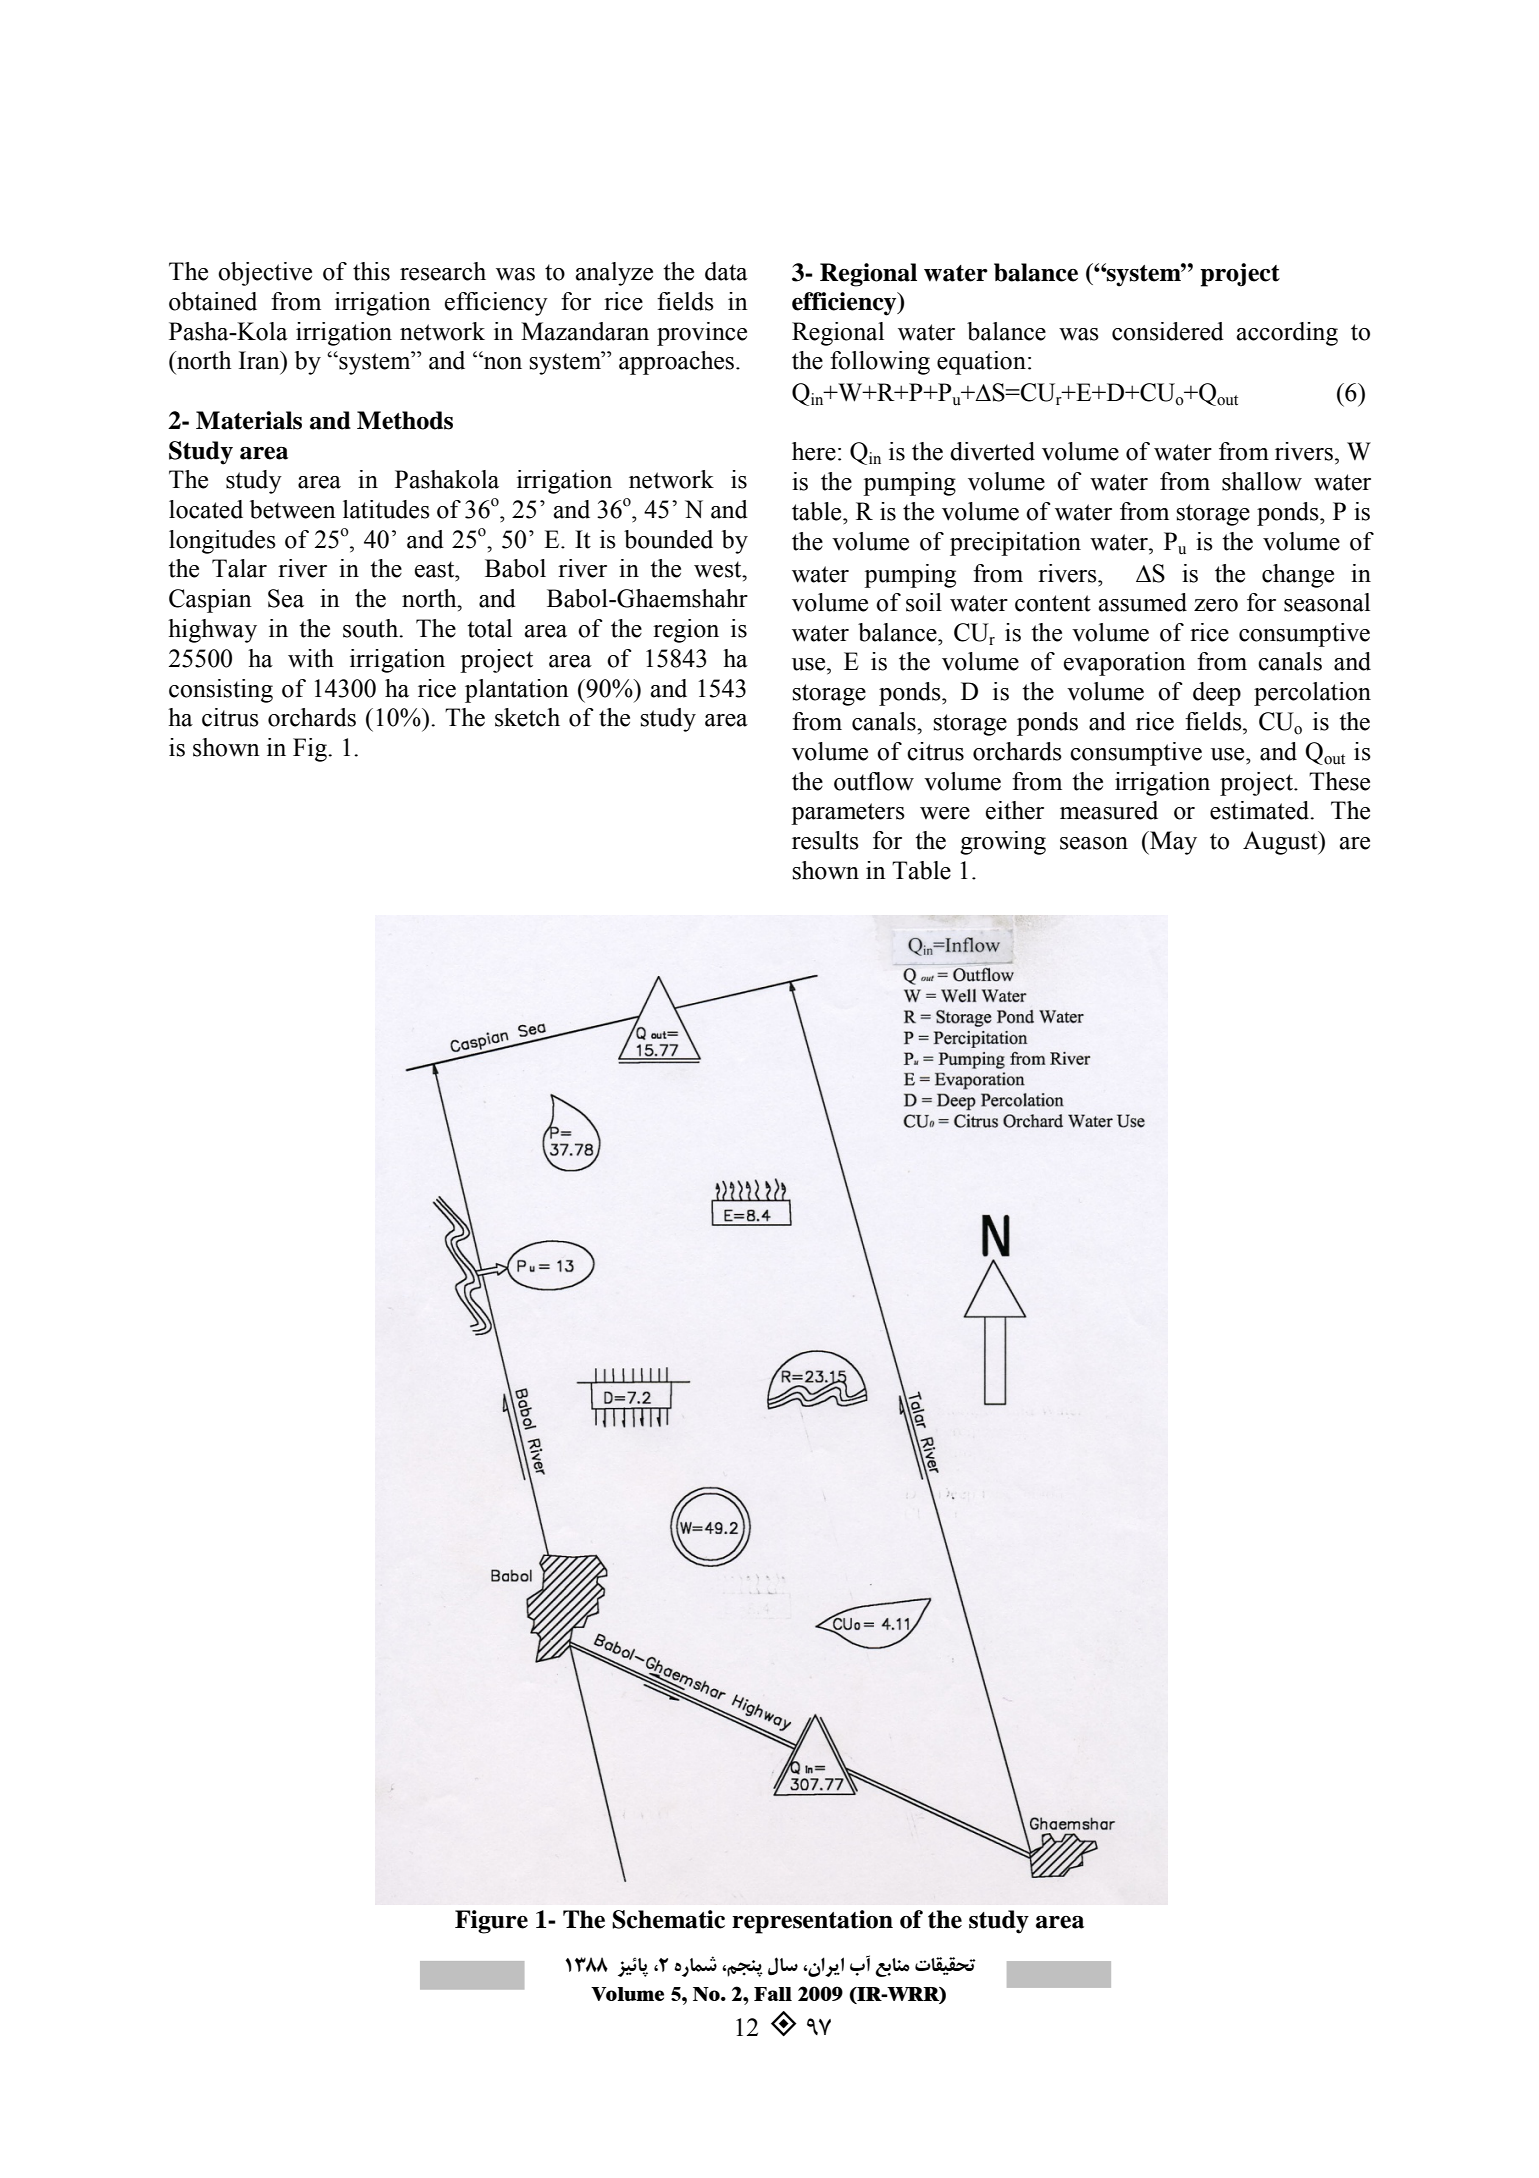  I want to click on results, so click(825, 840).
